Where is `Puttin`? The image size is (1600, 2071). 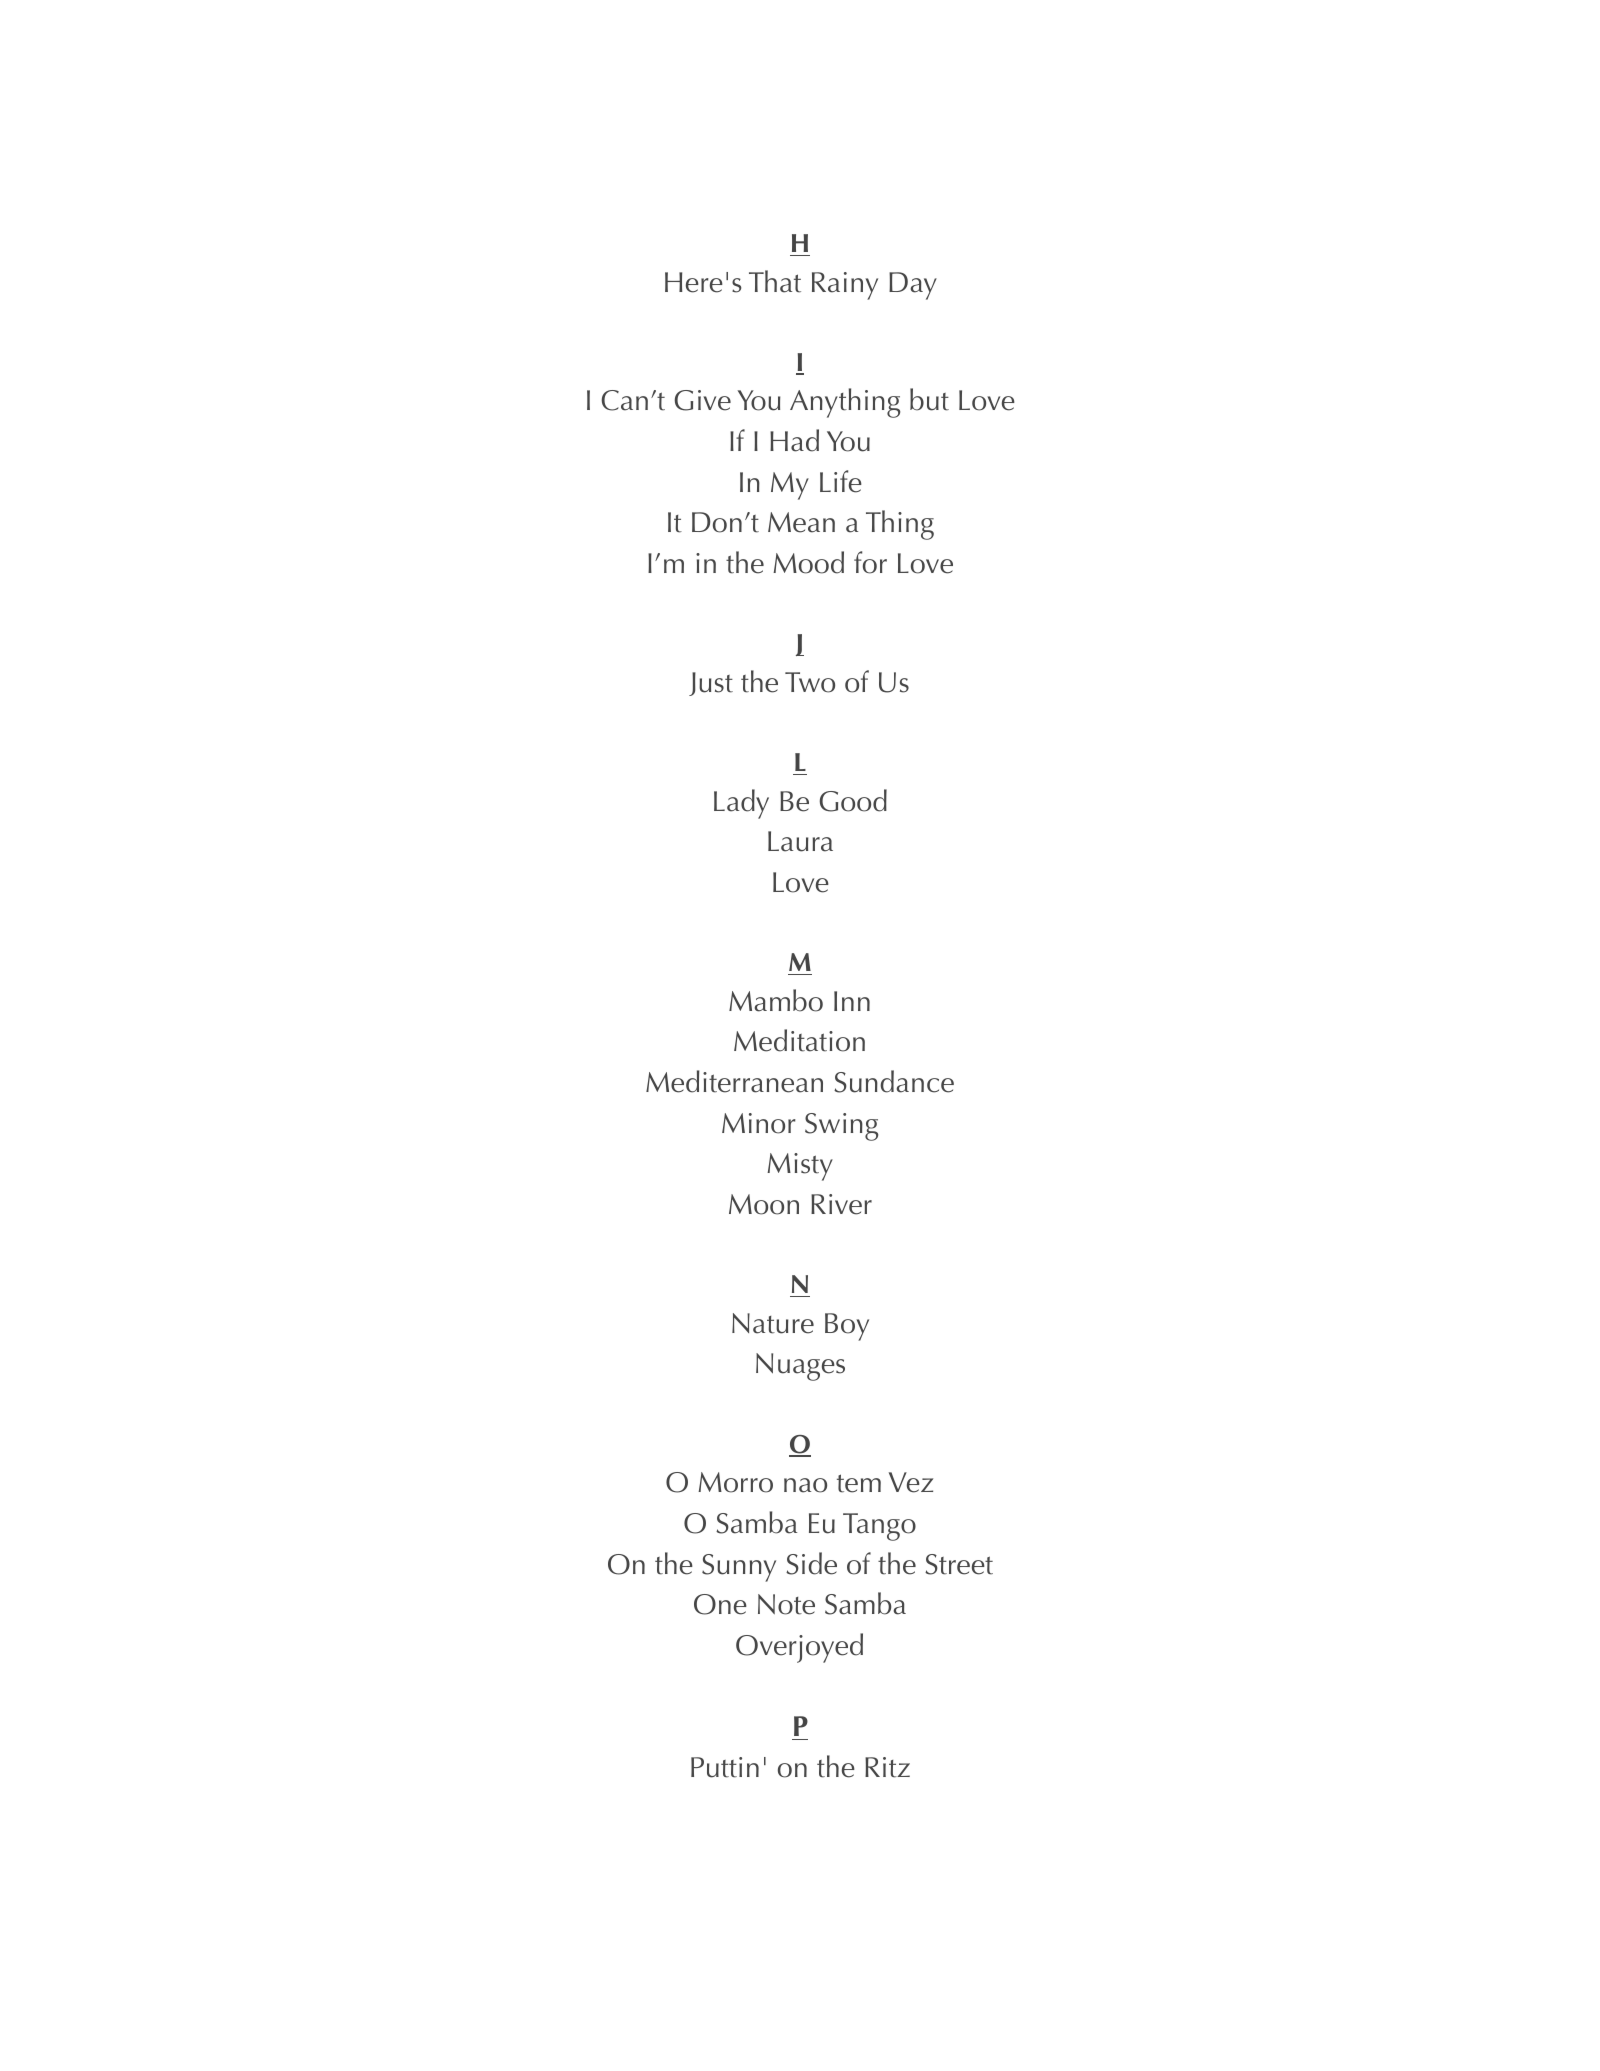
Puttin is located at coordinates (725, 1767).
